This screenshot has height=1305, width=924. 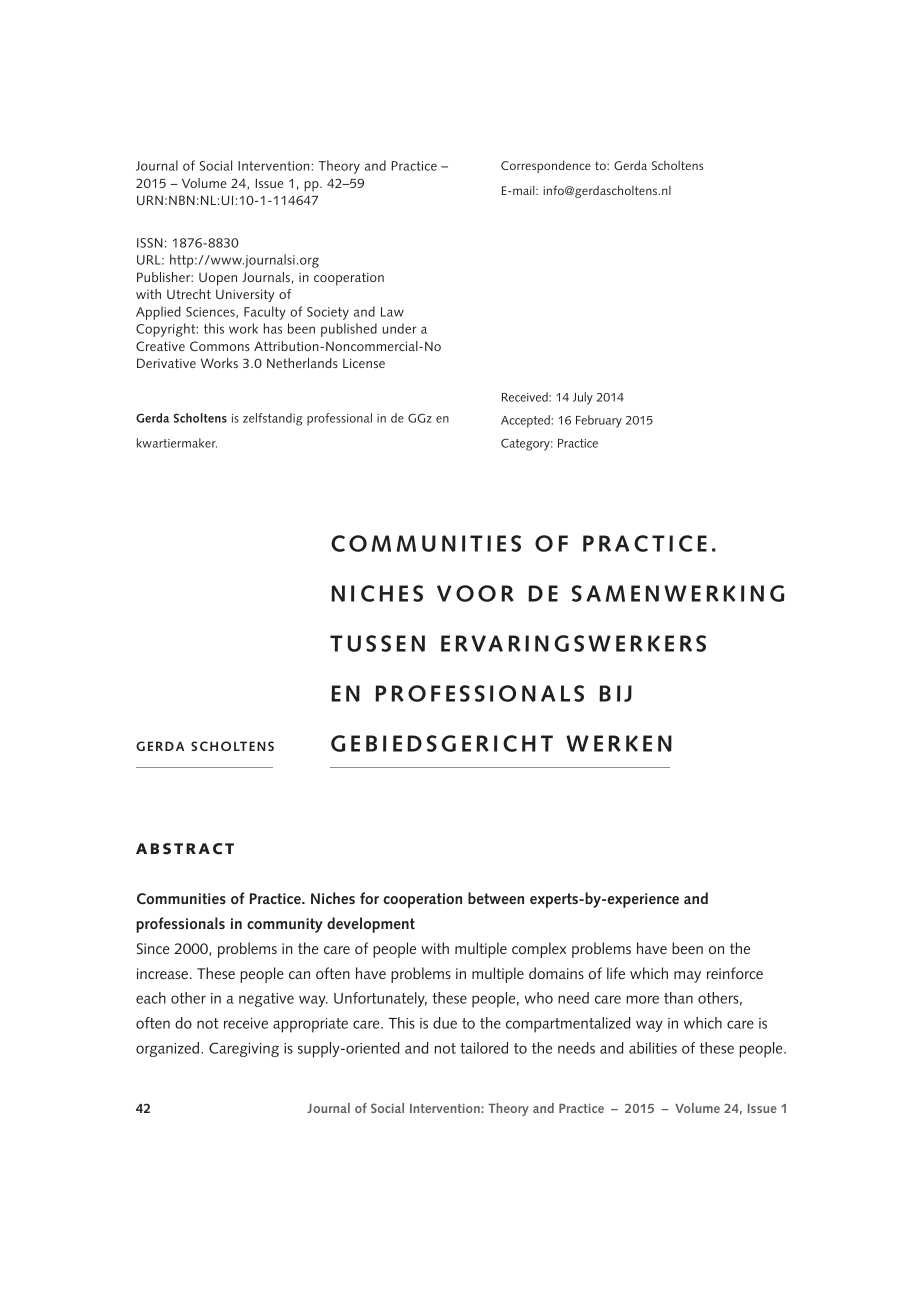 What do you see at coordinates (525, 421) in the screenshot?
I see `Accepted` at bounding box center [525, 421].
